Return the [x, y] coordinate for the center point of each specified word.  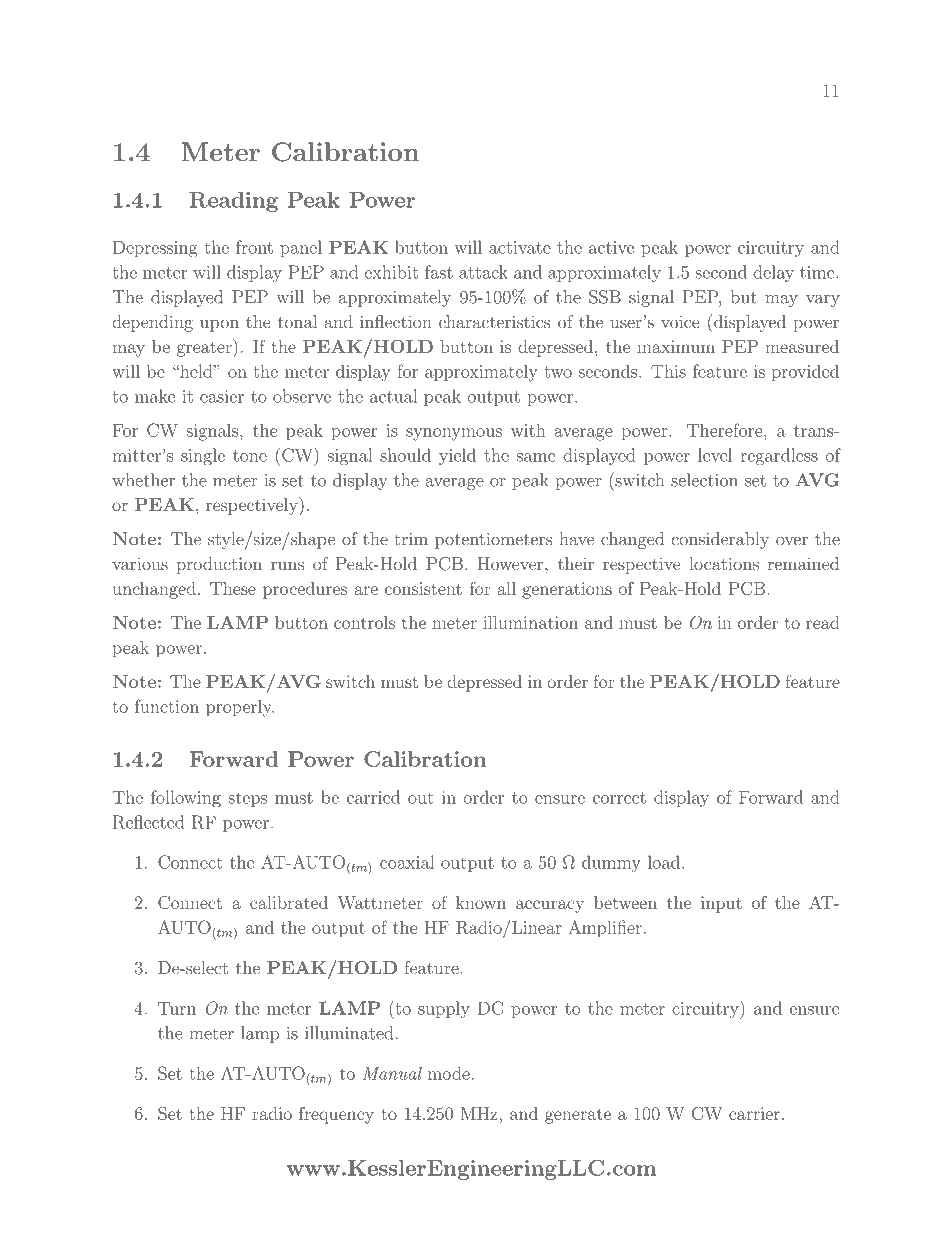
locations [724, 563]
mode [450, 1073]
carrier [754, 1113]
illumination [530, 622]
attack [483, 272]
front [254, 247]
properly [240, 708]
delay [773, 273]
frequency [336, 1115]
